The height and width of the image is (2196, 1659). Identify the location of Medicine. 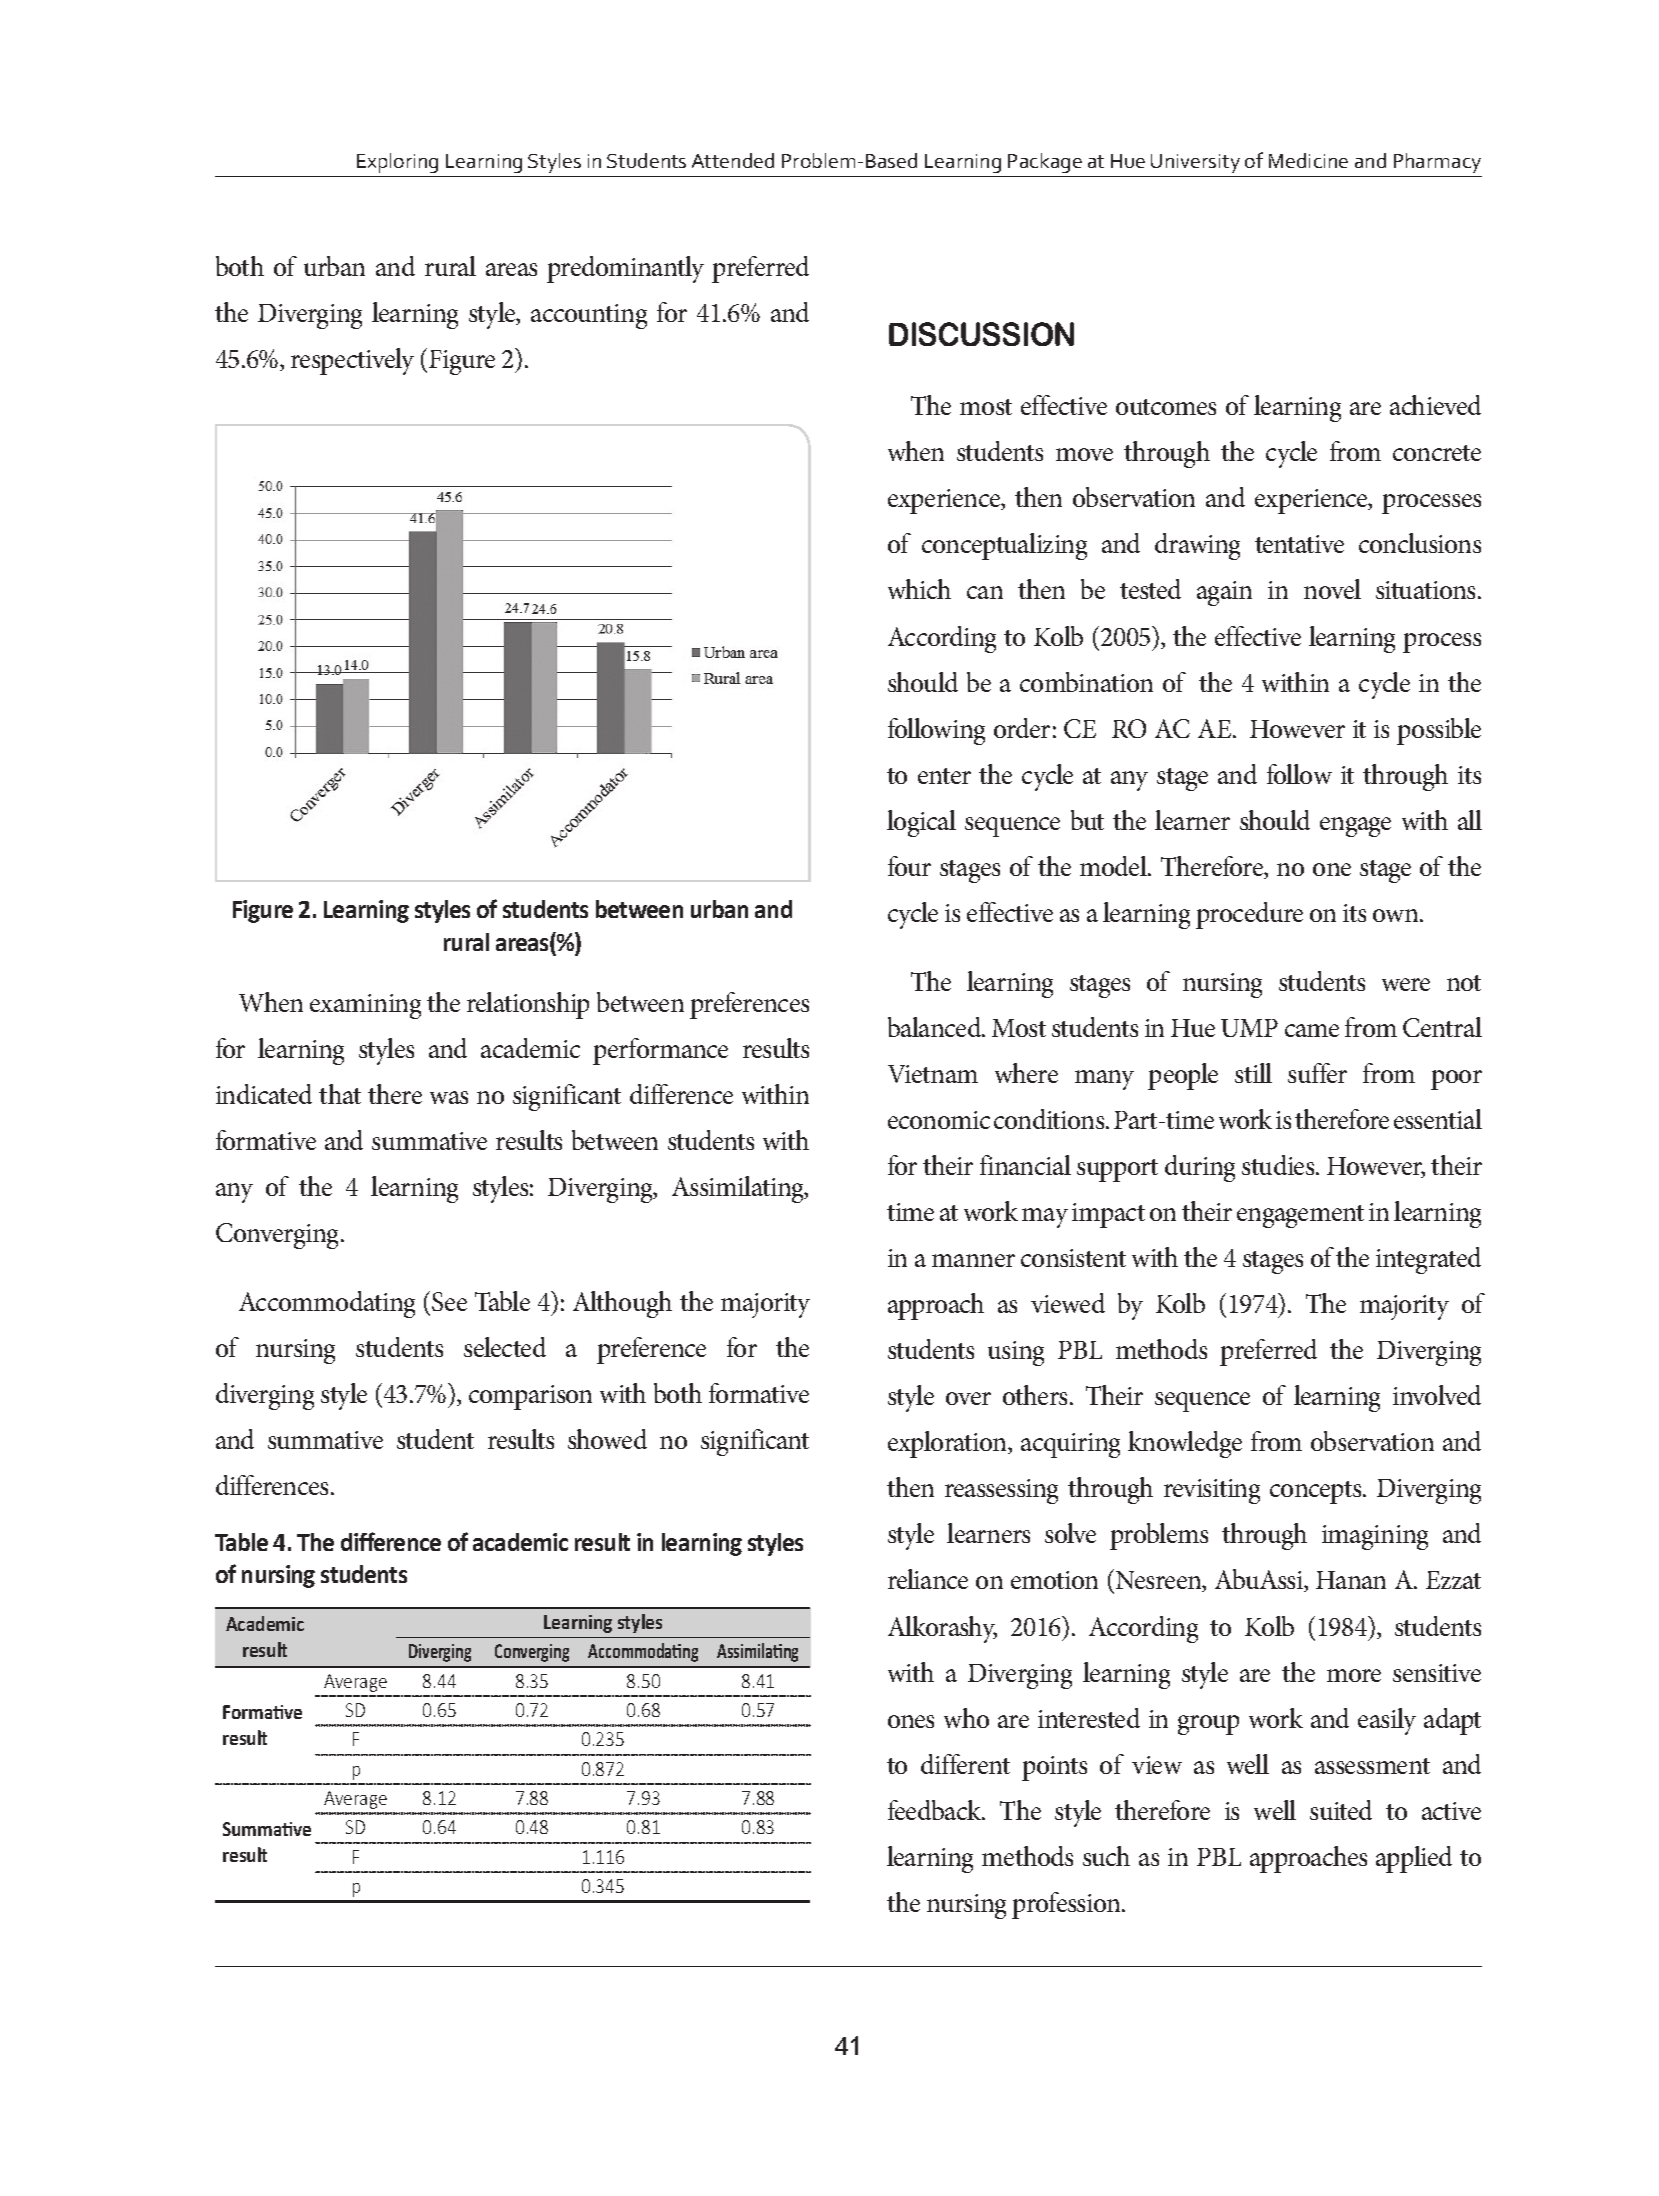
(1308, 160).
